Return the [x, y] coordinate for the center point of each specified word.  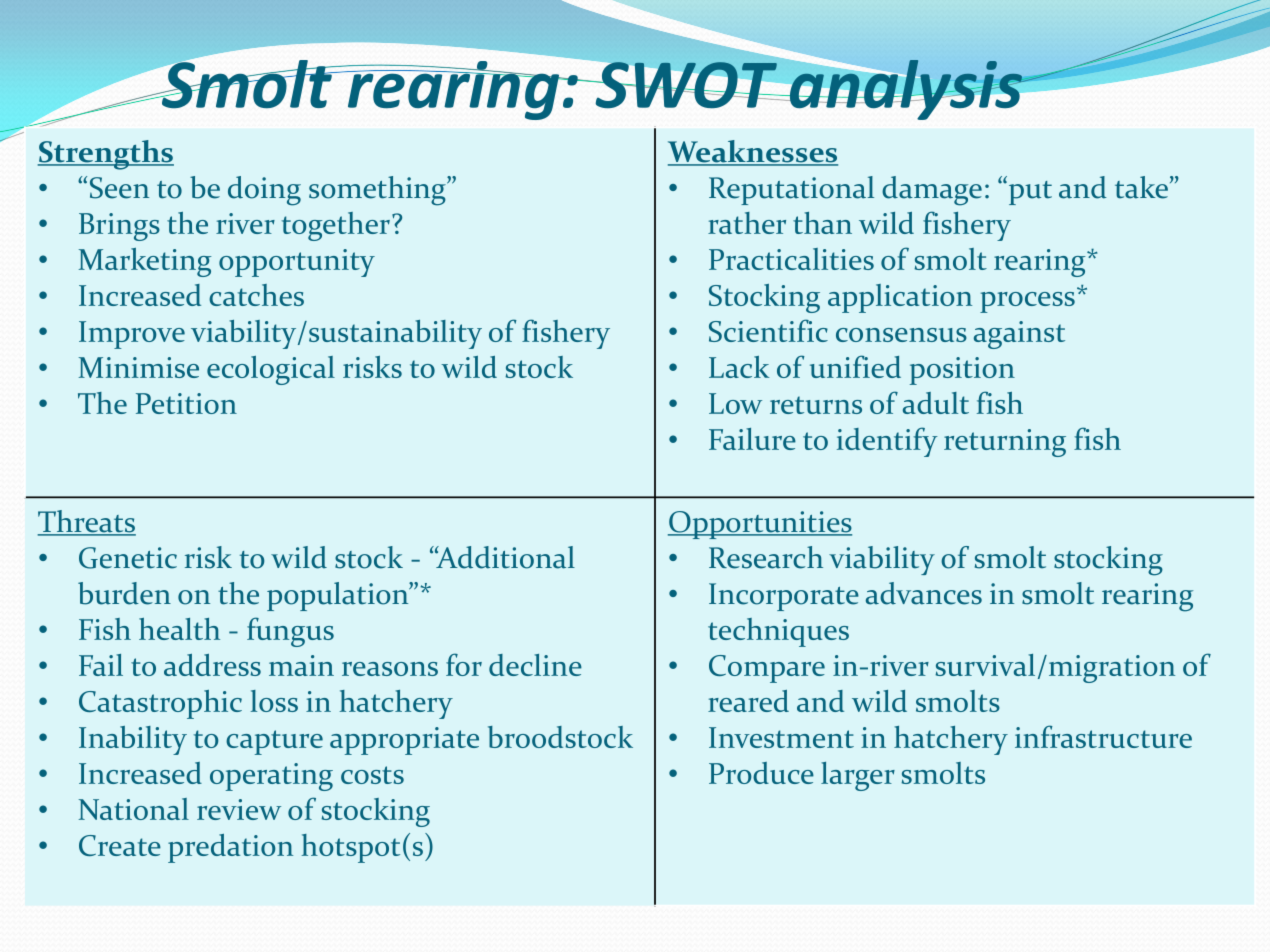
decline [535, 665]
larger [858, 776]
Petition [186, 403]
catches [256, 295]
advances [924, 593]
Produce [761, 773]
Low [735, 403]
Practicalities [791, 259]
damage [932, 191]
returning [1005, 443]
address [212, 665]
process [1027, 302]
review [239, 809]
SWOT [686, 85]
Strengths [106, 155]
